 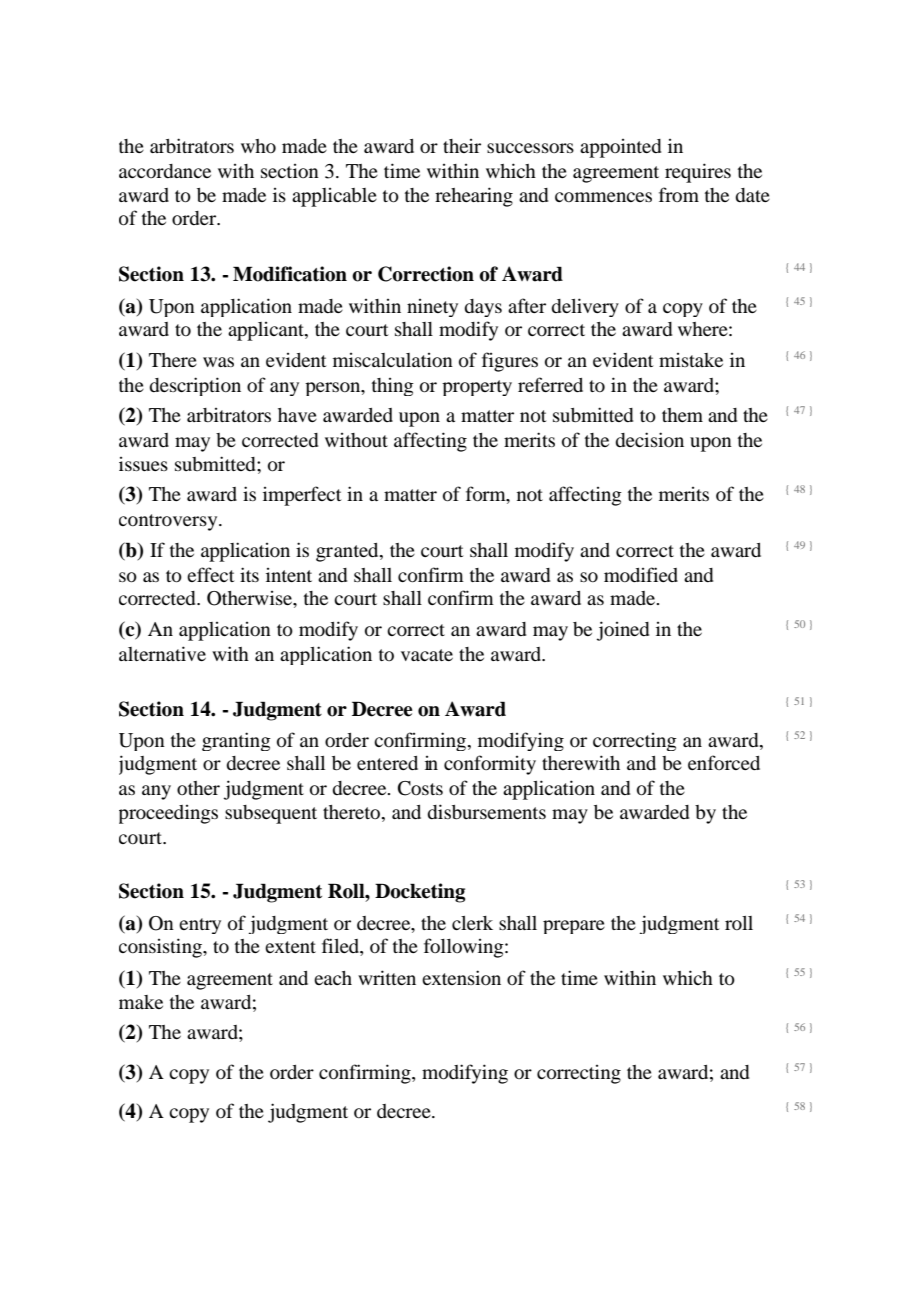 I want to click on requires, so click(x=698, y=173).
